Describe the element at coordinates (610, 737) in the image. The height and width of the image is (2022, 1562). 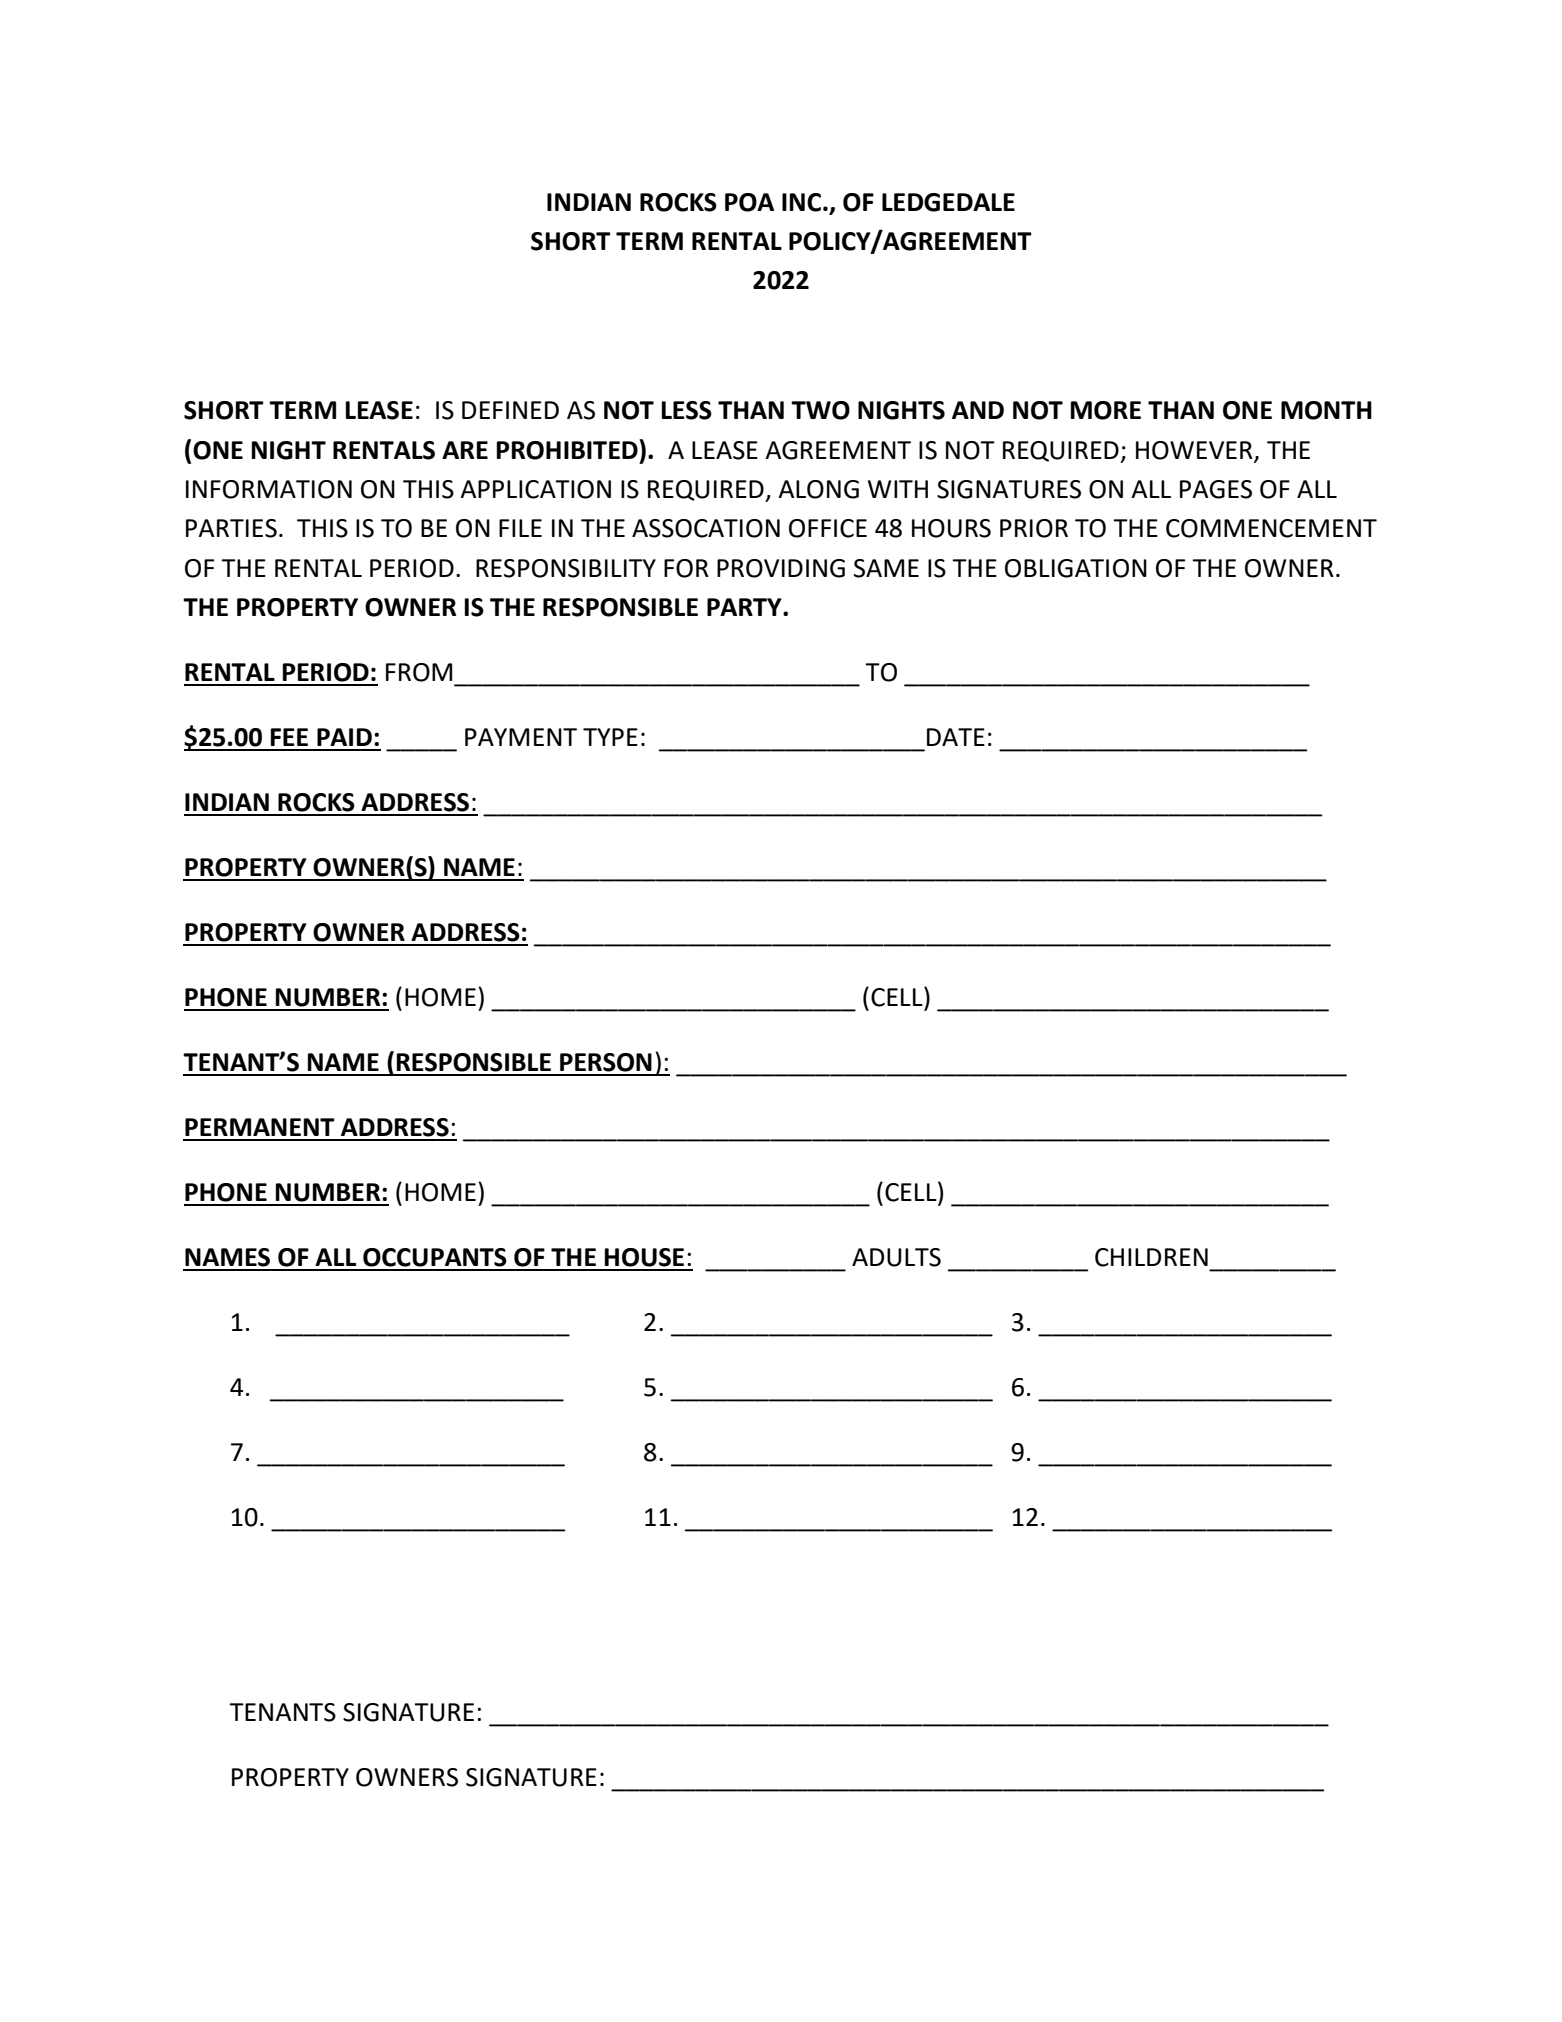
I see `TYPE` at that location.
